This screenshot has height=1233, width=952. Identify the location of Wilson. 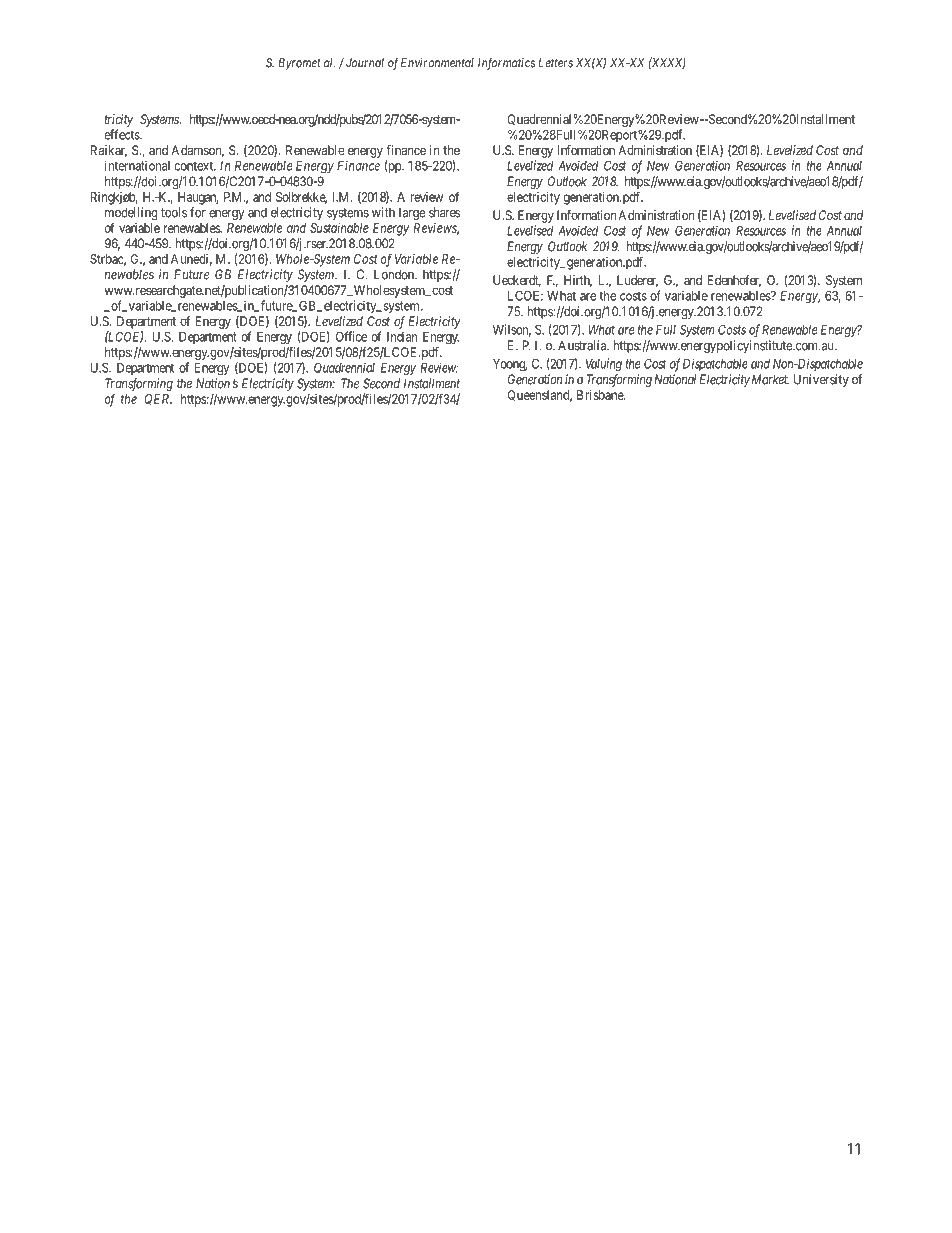
(512, 330).
